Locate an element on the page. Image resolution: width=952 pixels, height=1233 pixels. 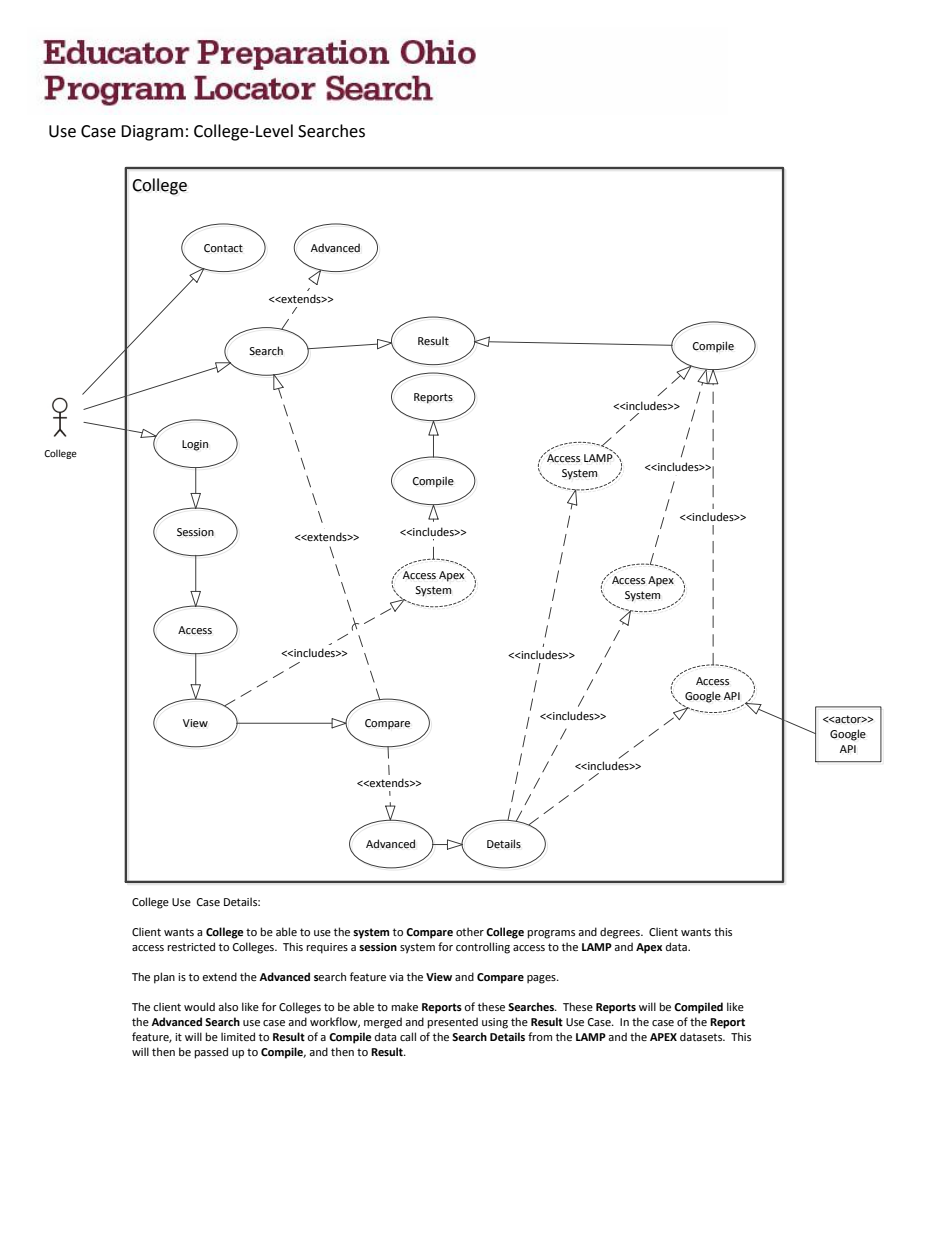
using is located at coordinates (495, 1023).
